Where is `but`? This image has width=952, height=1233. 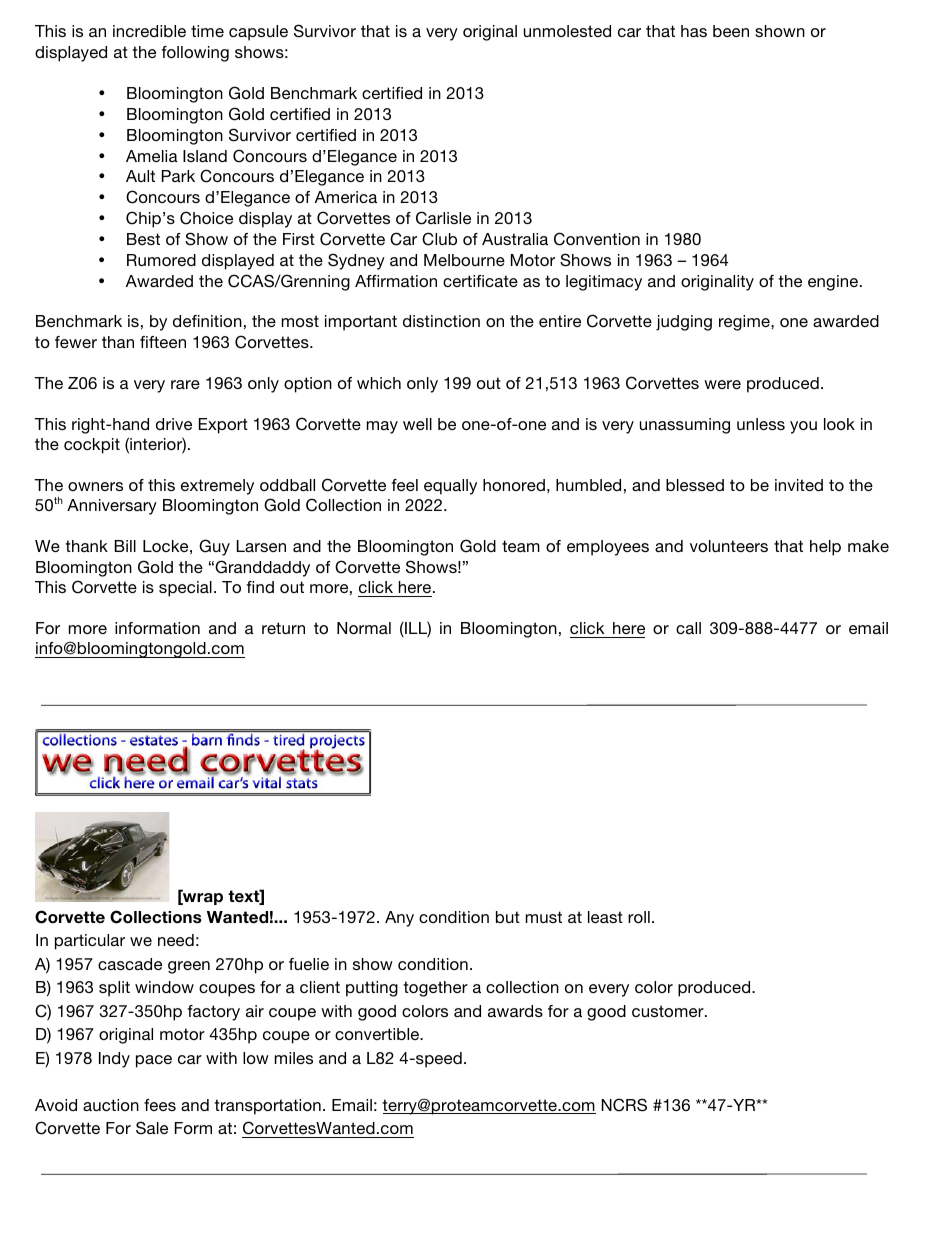
but is located at coordinates (508, 917).
